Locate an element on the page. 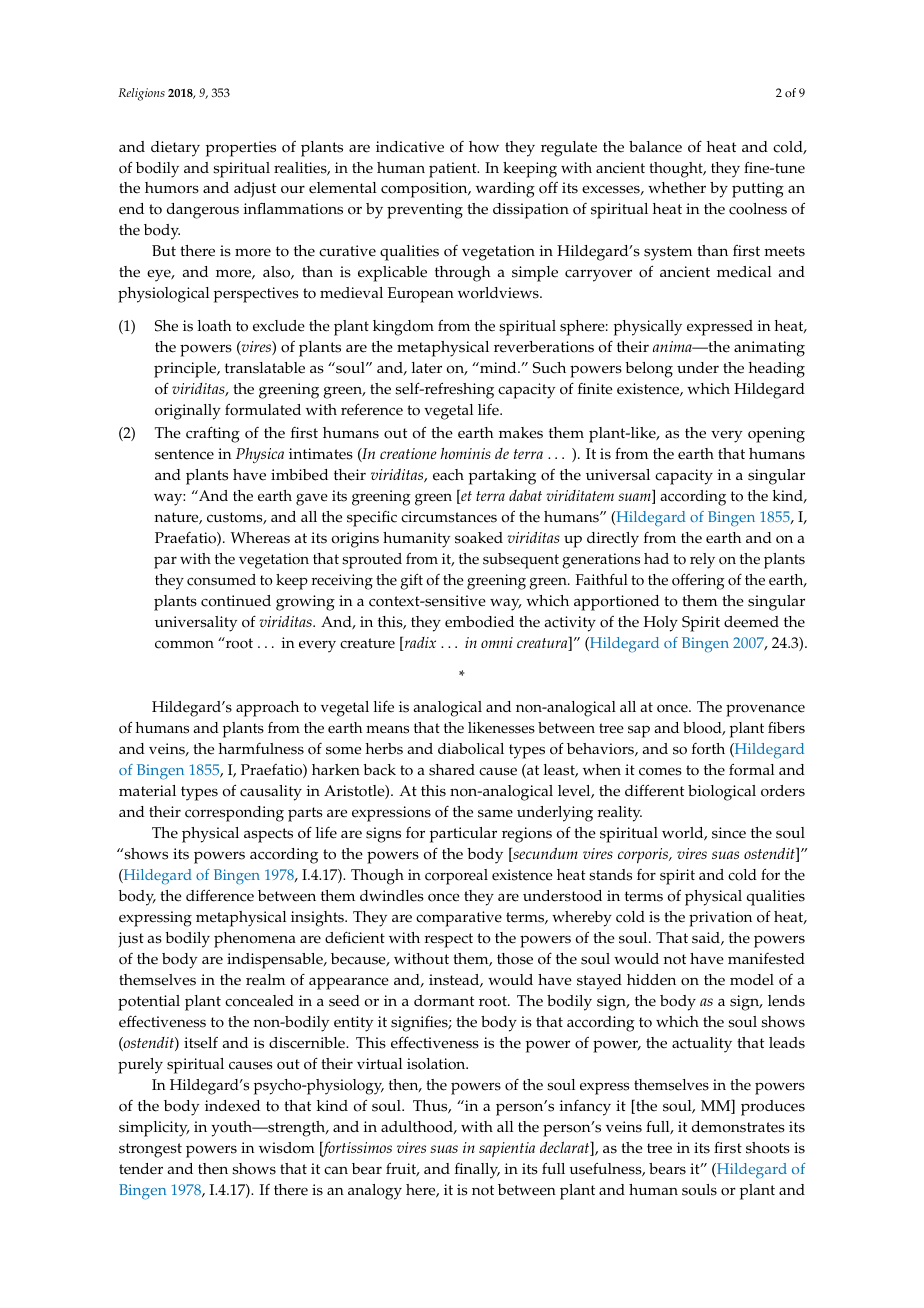 The image size is (924, 1308). indexed is located at coordinates (232, 1106).
